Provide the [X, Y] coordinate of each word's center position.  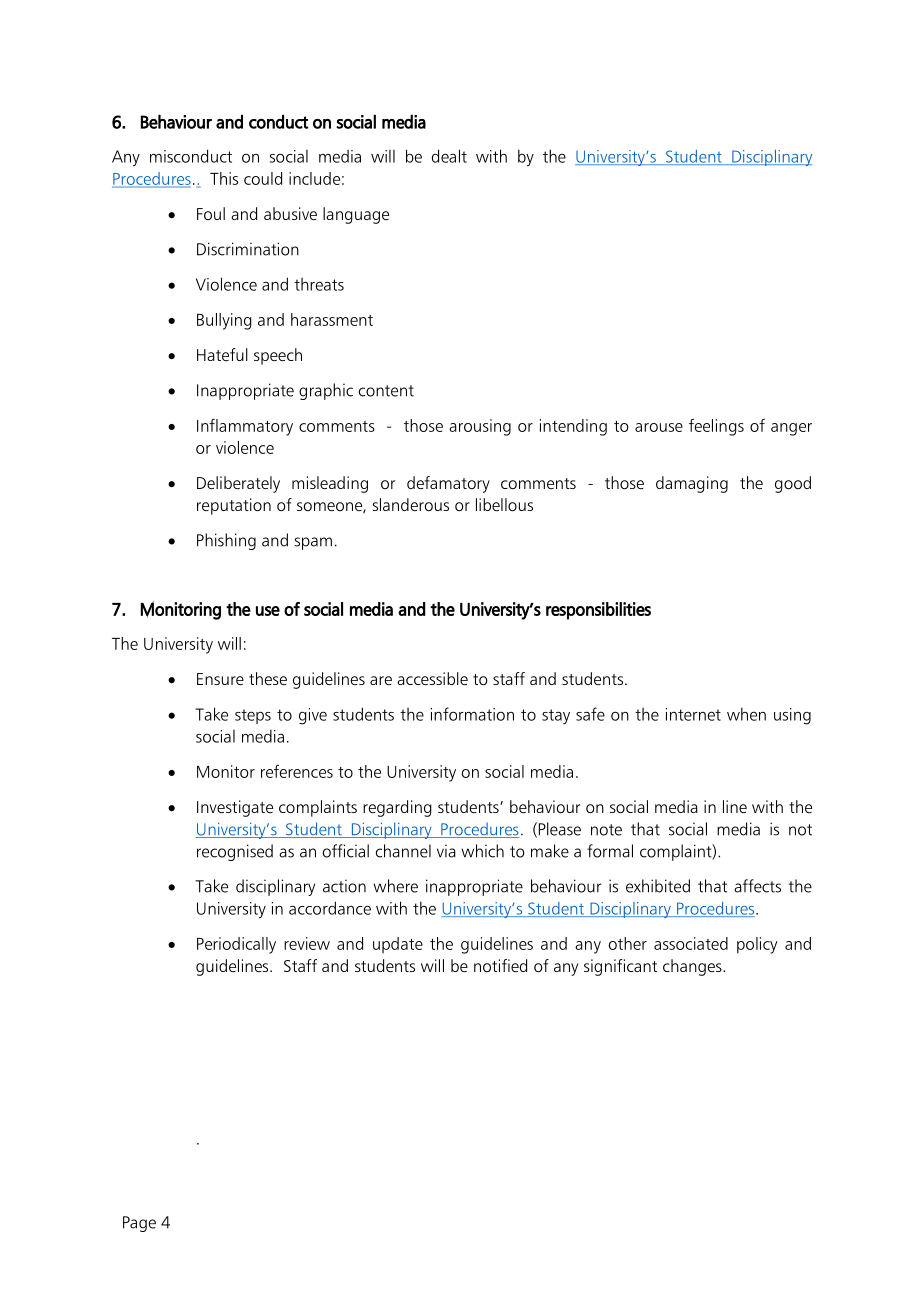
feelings [716, 427]
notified [500, 965]
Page [139, 1224]
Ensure [220, 679]
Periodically [236, 945]
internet [693, 714]
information [472, 714]
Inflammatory [245, 427]
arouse [659, 427]
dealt [449, 156]
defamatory [448, 484]
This [224, 178]
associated [691, 943]
